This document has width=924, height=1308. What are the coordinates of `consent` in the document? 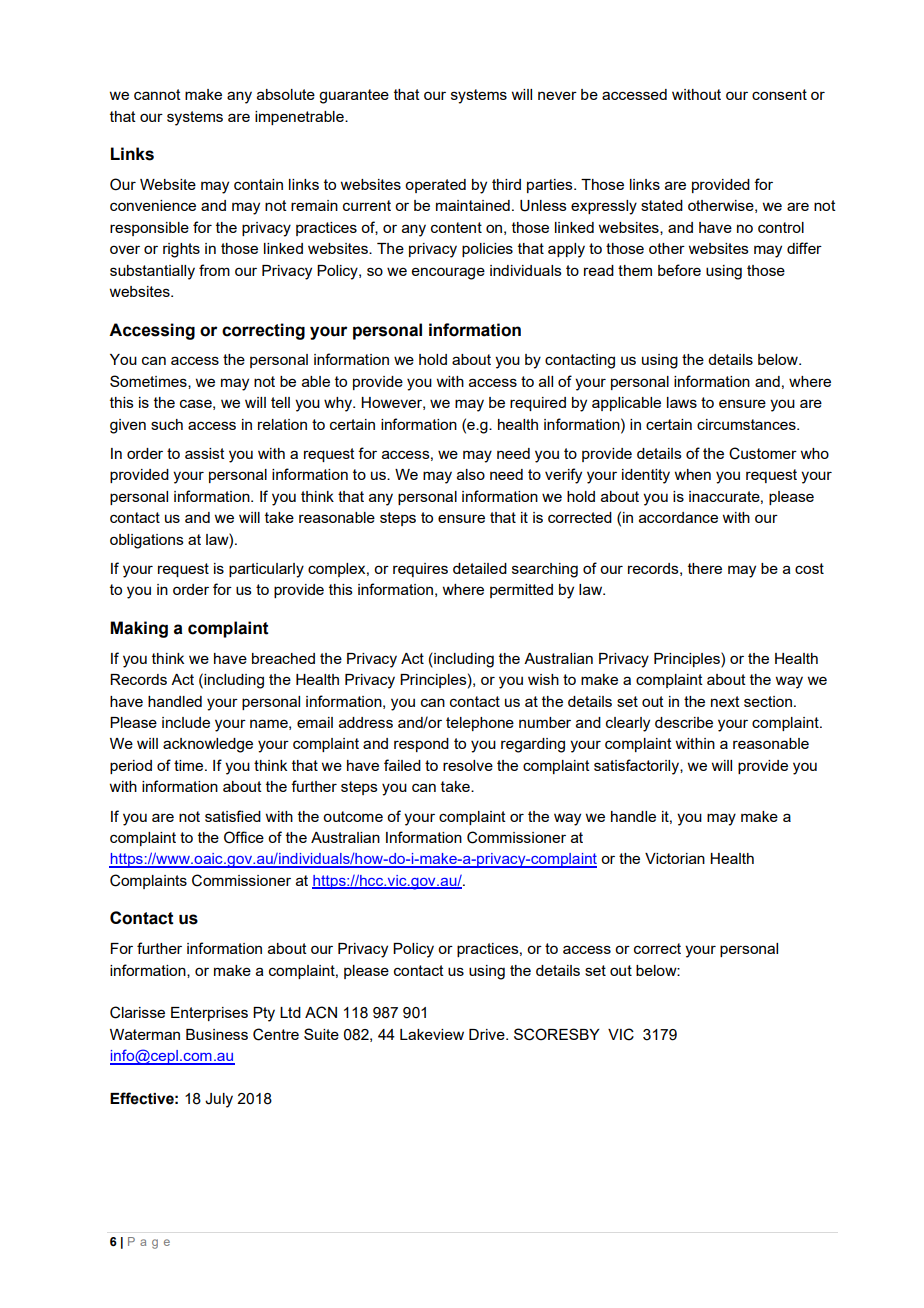 It's located at (779, 94).
